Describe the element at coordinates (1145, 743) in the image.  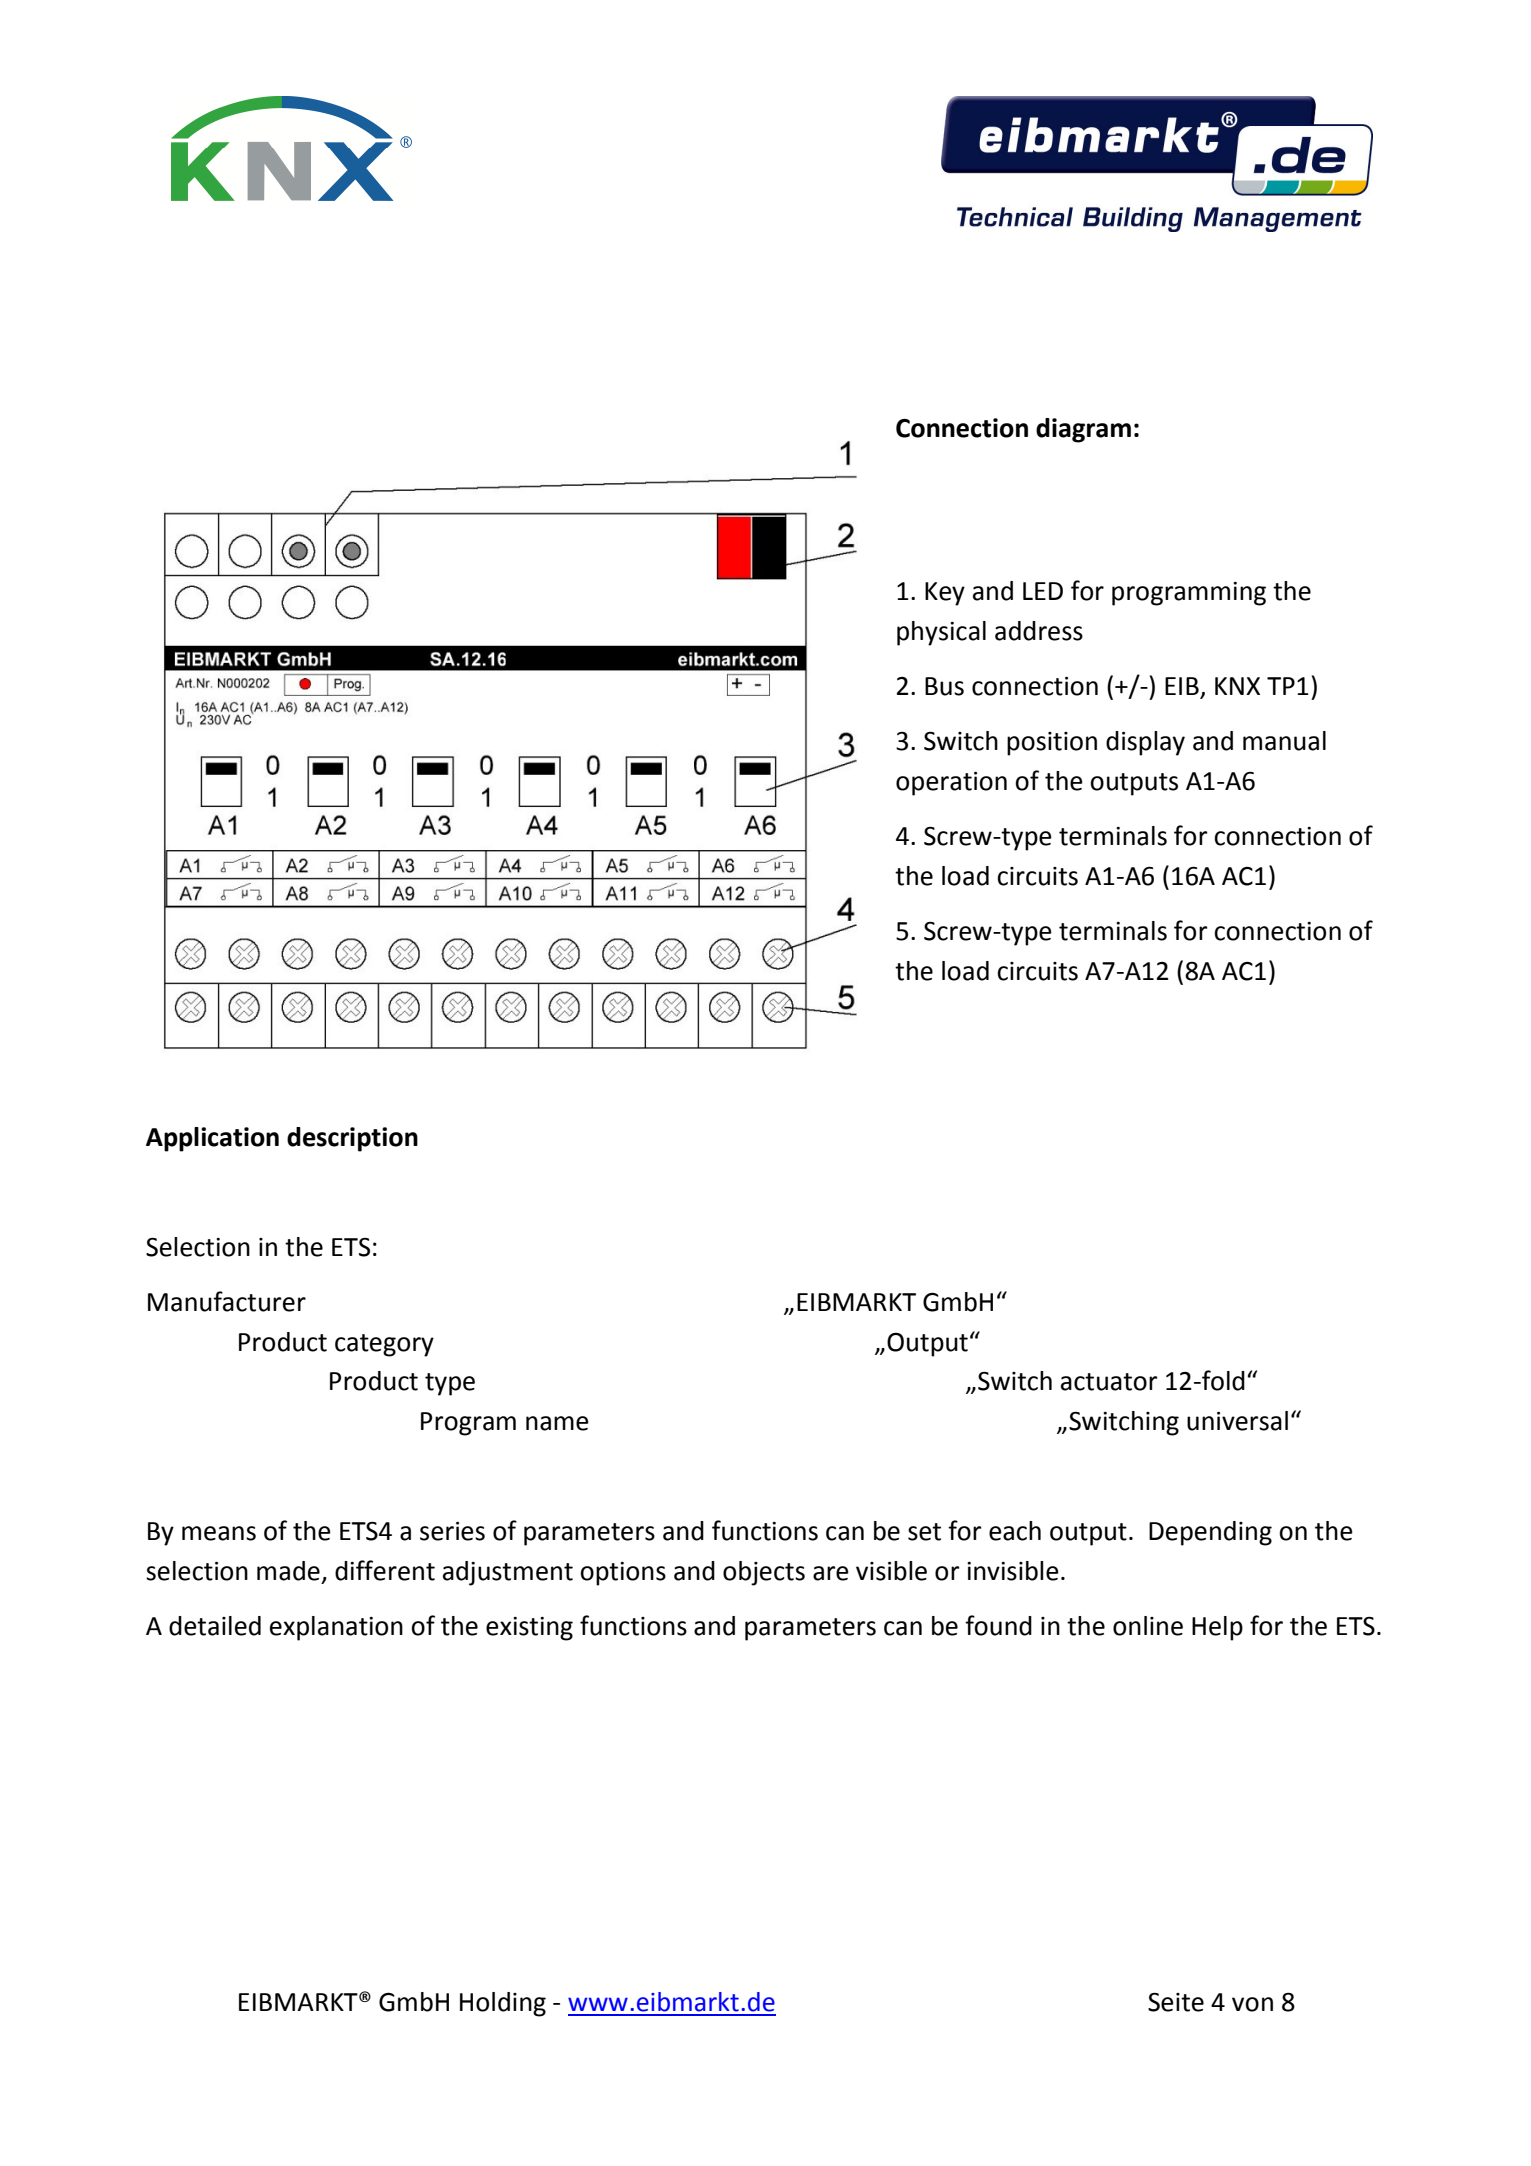
I see `display` at that location.
